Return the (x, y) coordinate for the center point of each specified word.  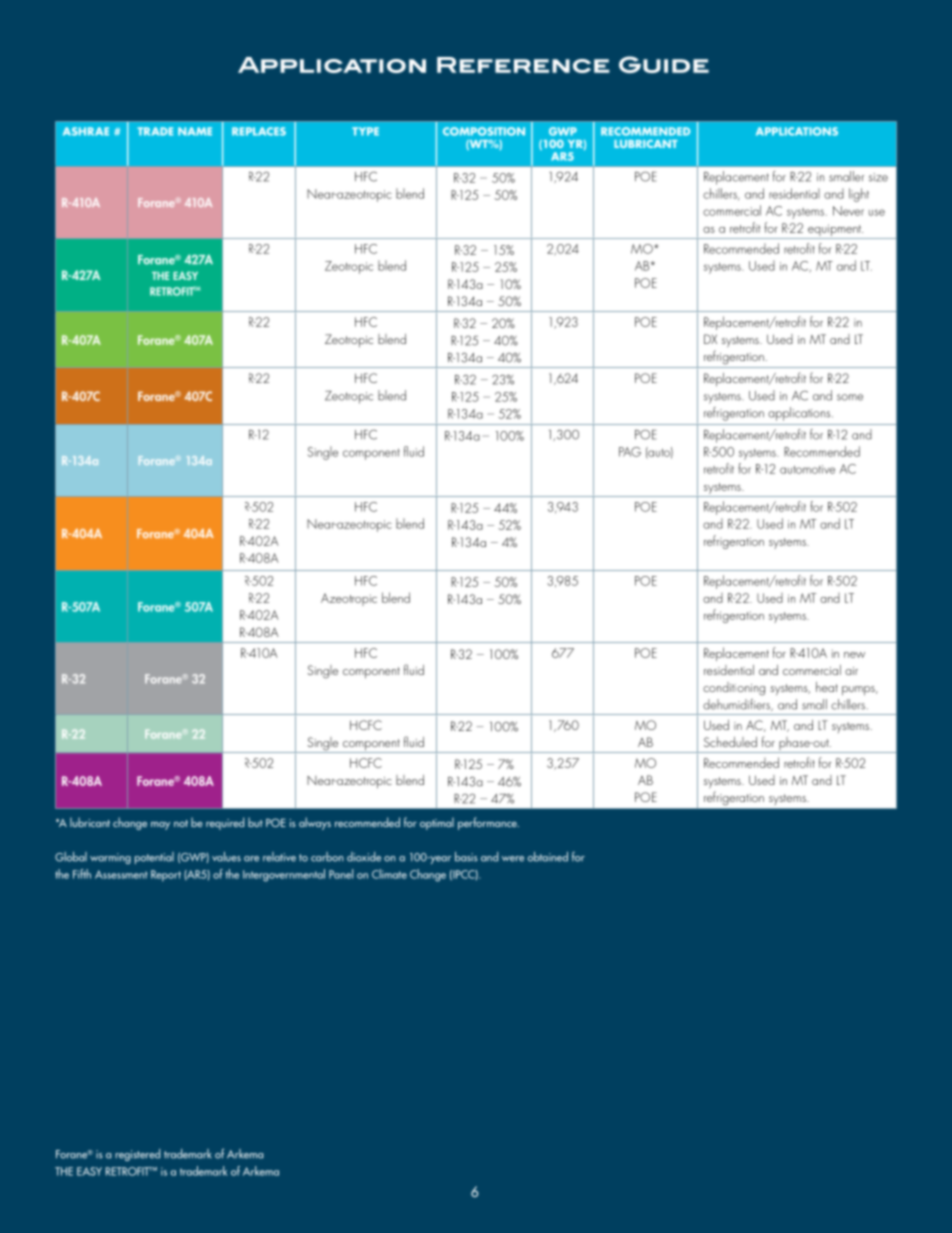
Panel (341, 874)
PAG (630, 452)
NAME (195, 131)
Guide (664, 64)
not (181, 823)
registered (137, 1155)
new (854, 655)
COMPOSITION (484, 131)
